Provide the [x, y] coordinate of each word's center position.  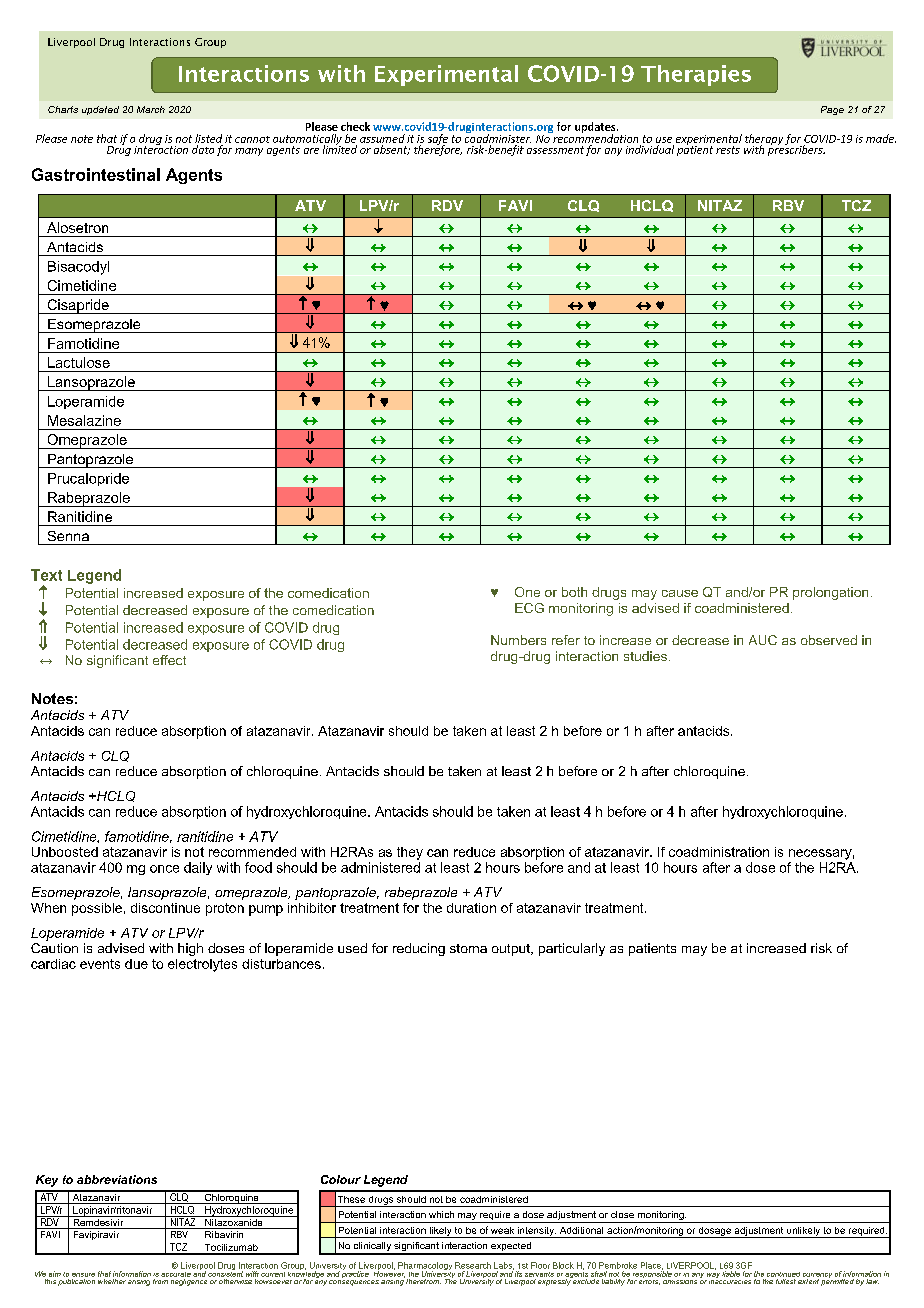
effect [169, 660]
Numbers [518, 640]
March [151, 109]
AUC [763, 640]
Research [473, 1265]
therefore [438, 149]
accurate [176, 1274]
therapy [764, 140]
